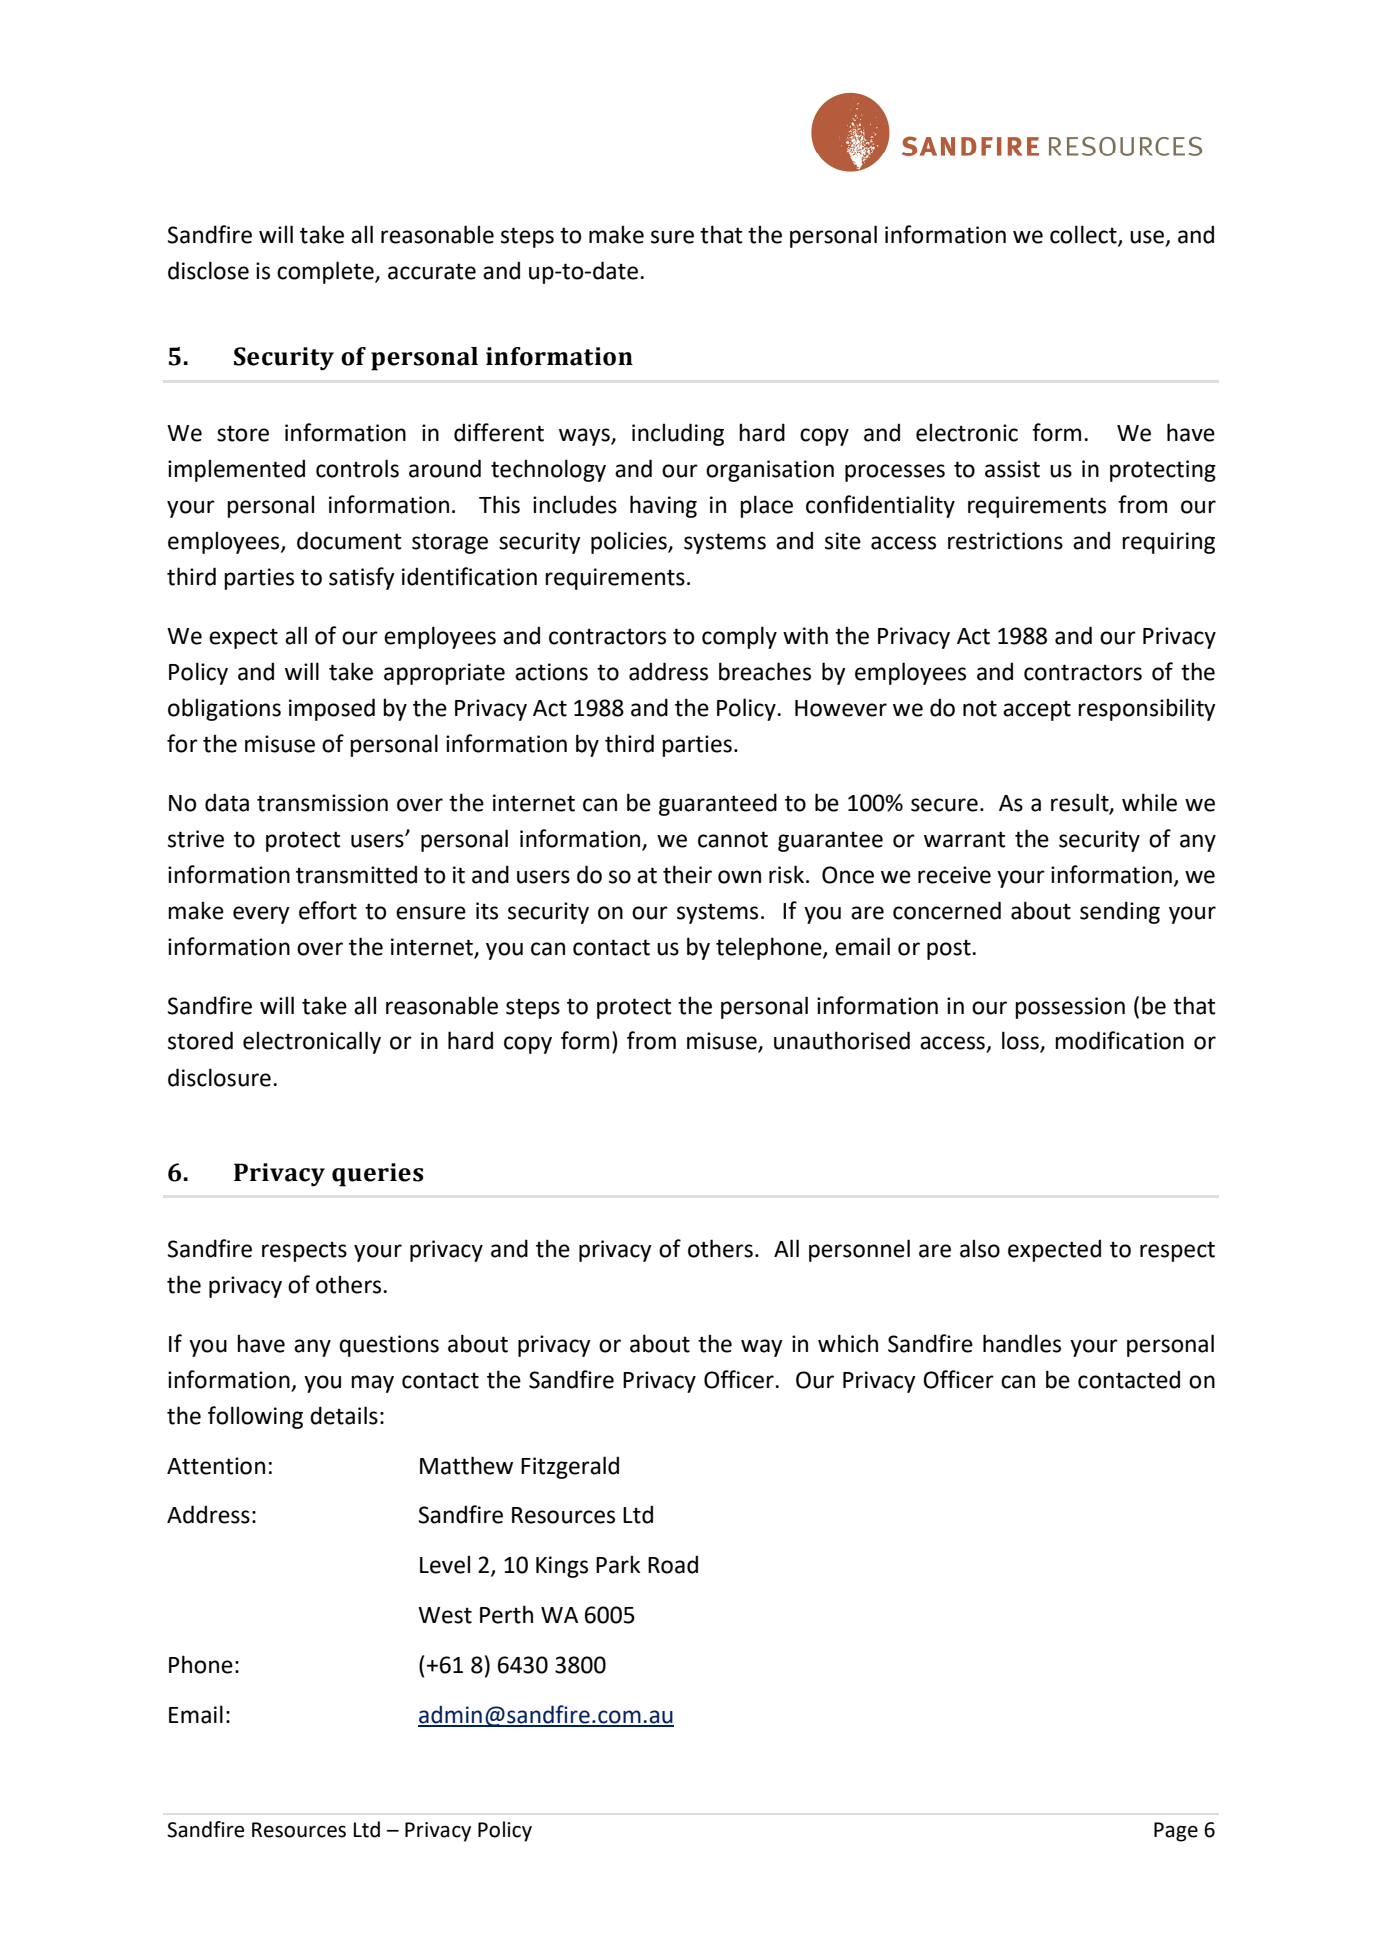 The image size is (1383, 1957). What do you see at coordinates (1084, 235) in the screenshot?
I see `collect` at bounding box center [1084, 235].
